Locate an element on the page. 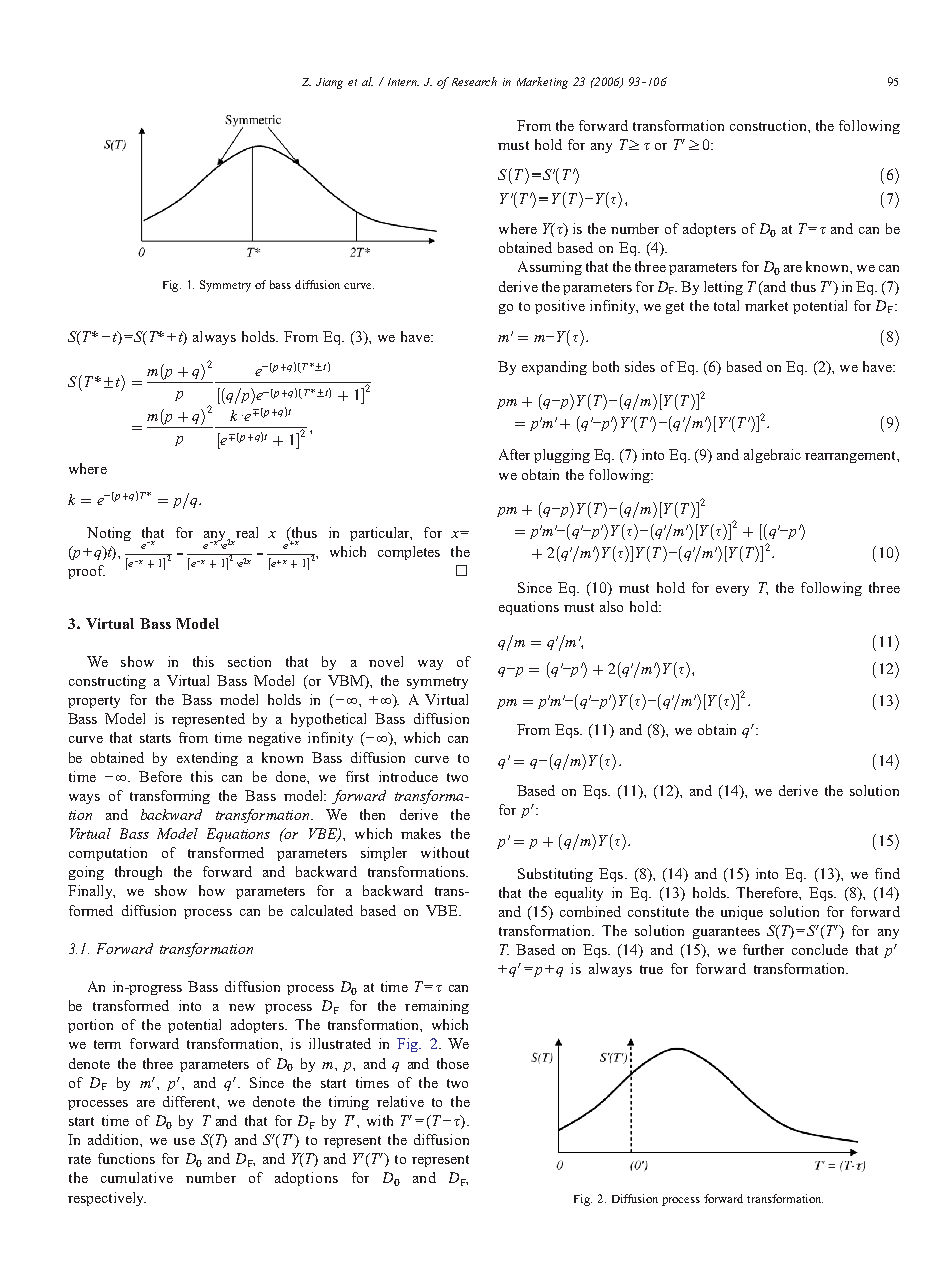 The image size is (952, 1270). every is located at coordinates (732, 591).
